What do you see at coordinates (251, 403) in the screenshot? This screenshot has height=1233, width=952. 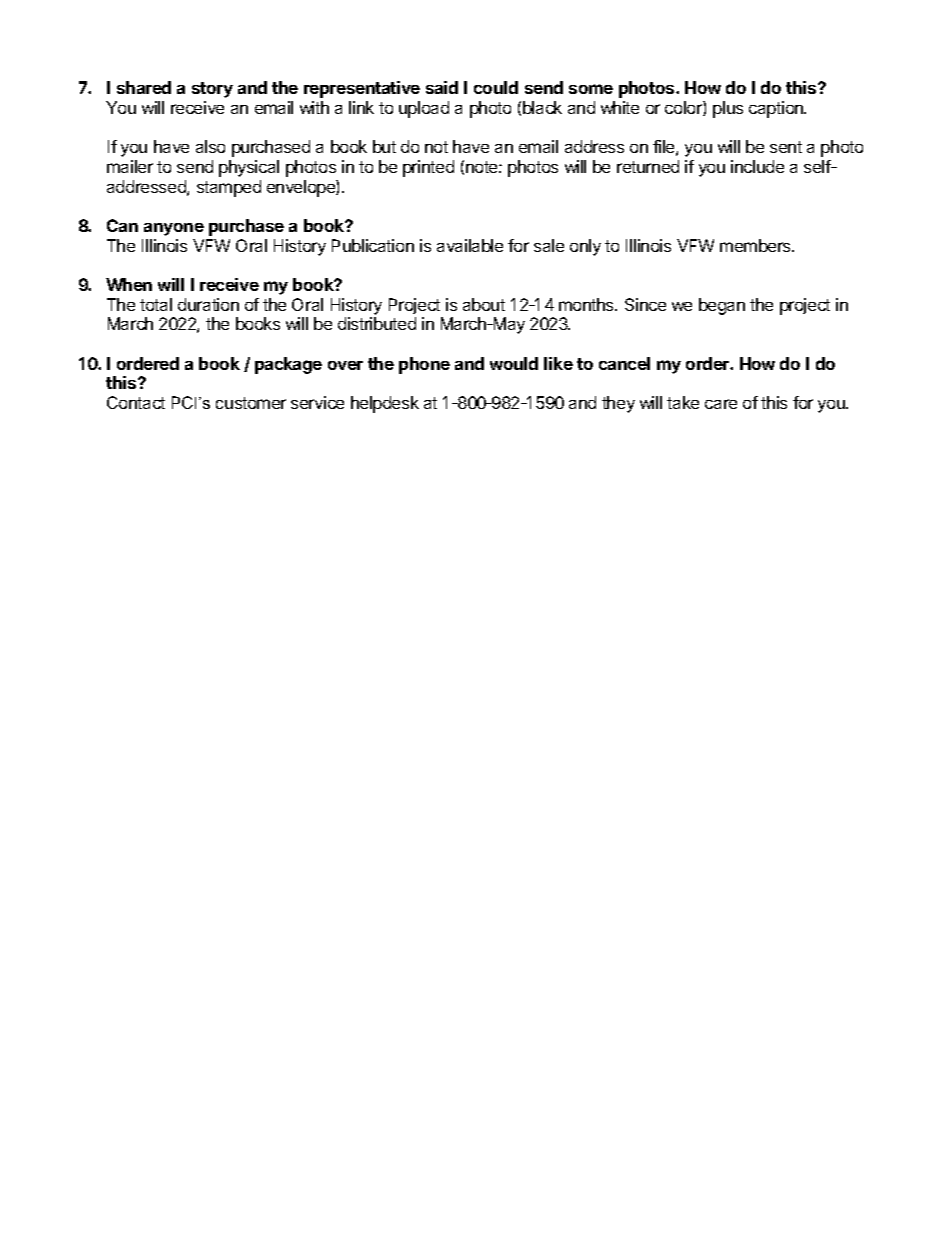 I see `customer` at bounding box center [251, 403].
